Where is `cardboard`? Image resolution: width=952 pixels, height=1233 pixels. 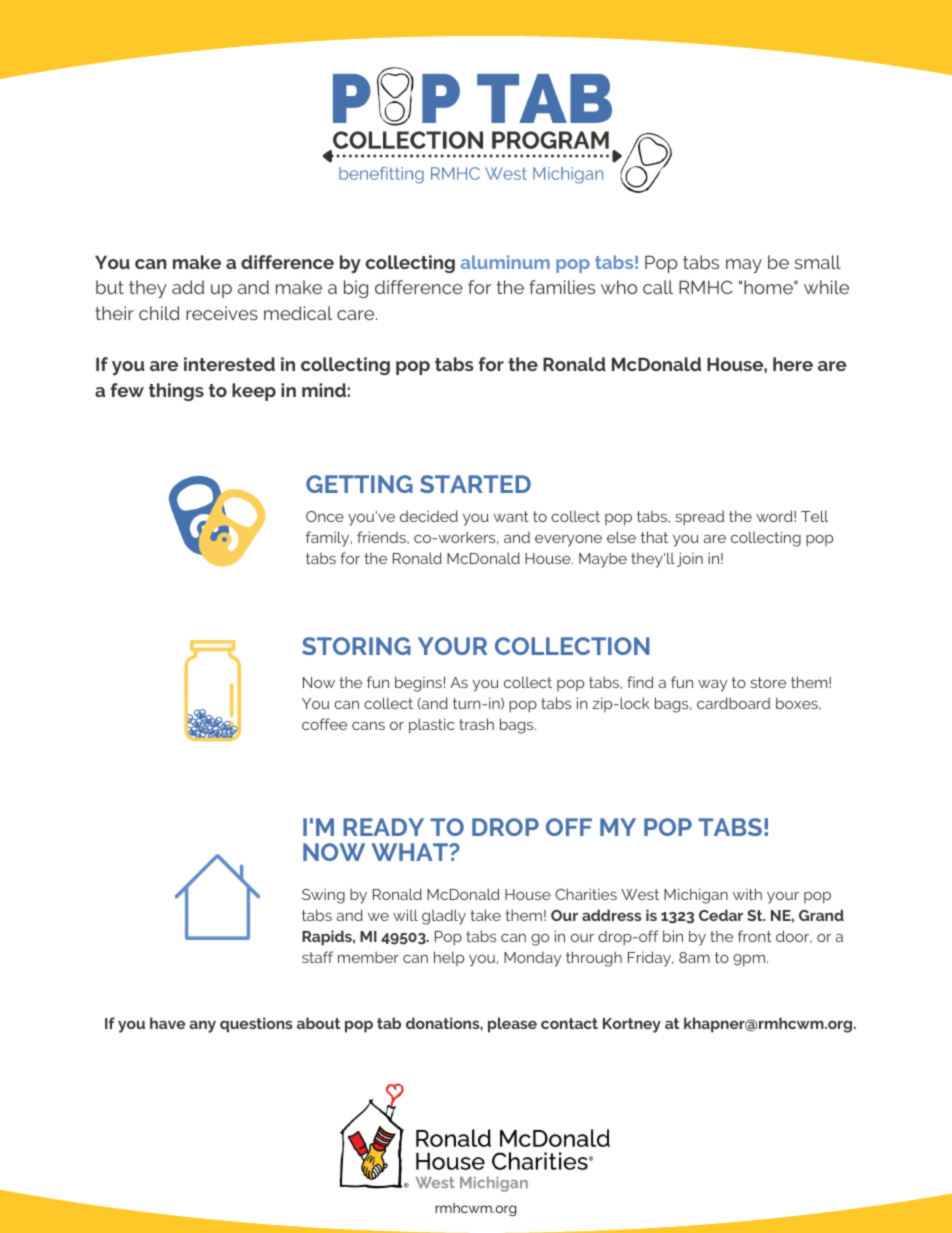 cardboard is located at coordinates (733, 703).
